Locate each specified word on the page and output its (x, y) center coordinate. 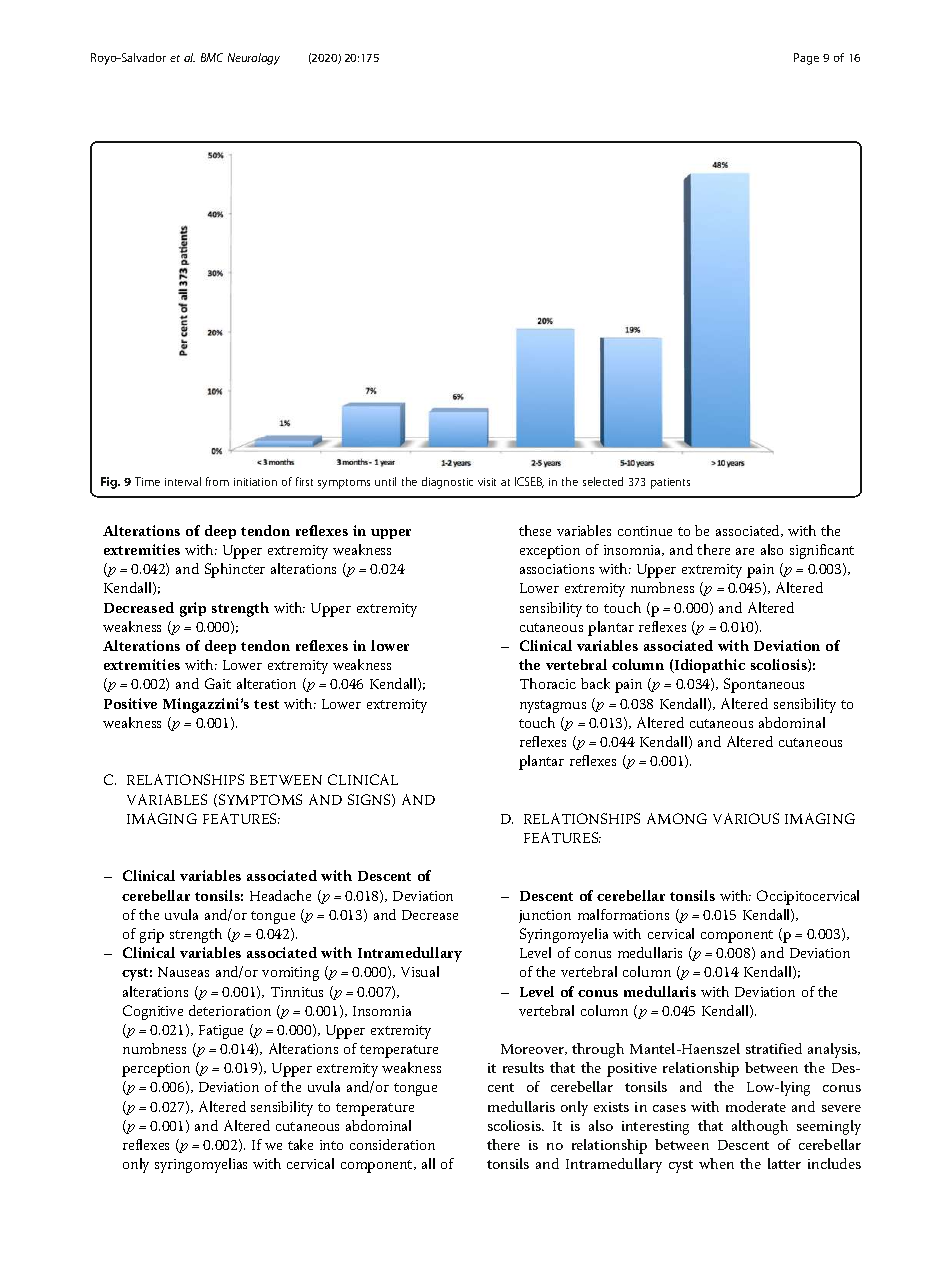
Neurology (254, 59)
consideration (392, 1144)
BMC (212, 57)
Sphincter (235, 570)
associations (557, 569)
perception (156, 1070)
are (745, 551)
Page (806, 59)
